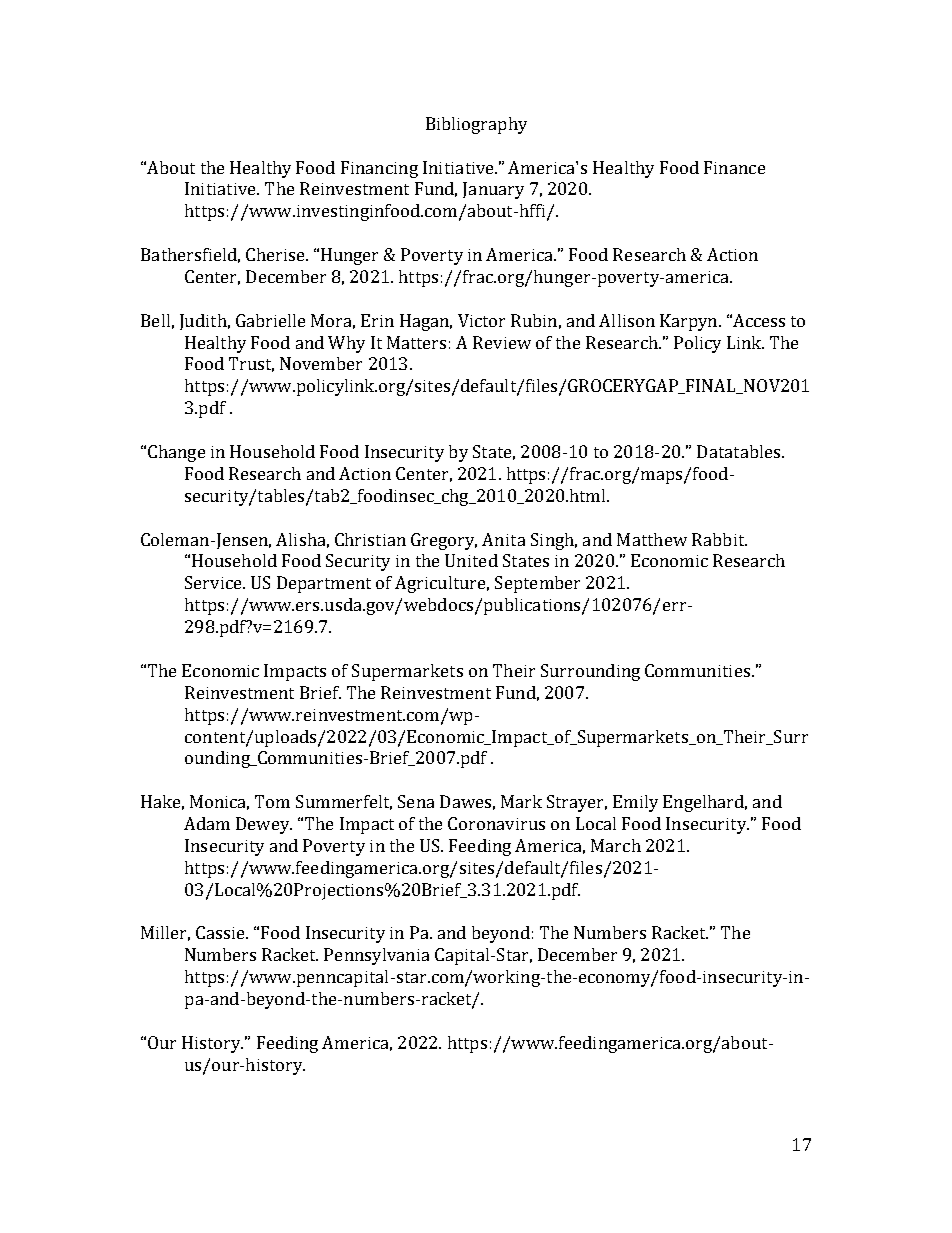 This screenshot has height=1233, width=952. What do you see at coordinates (652, 539) in the screenshot?
I see `Matthew` at bounding box center [652, 539].
